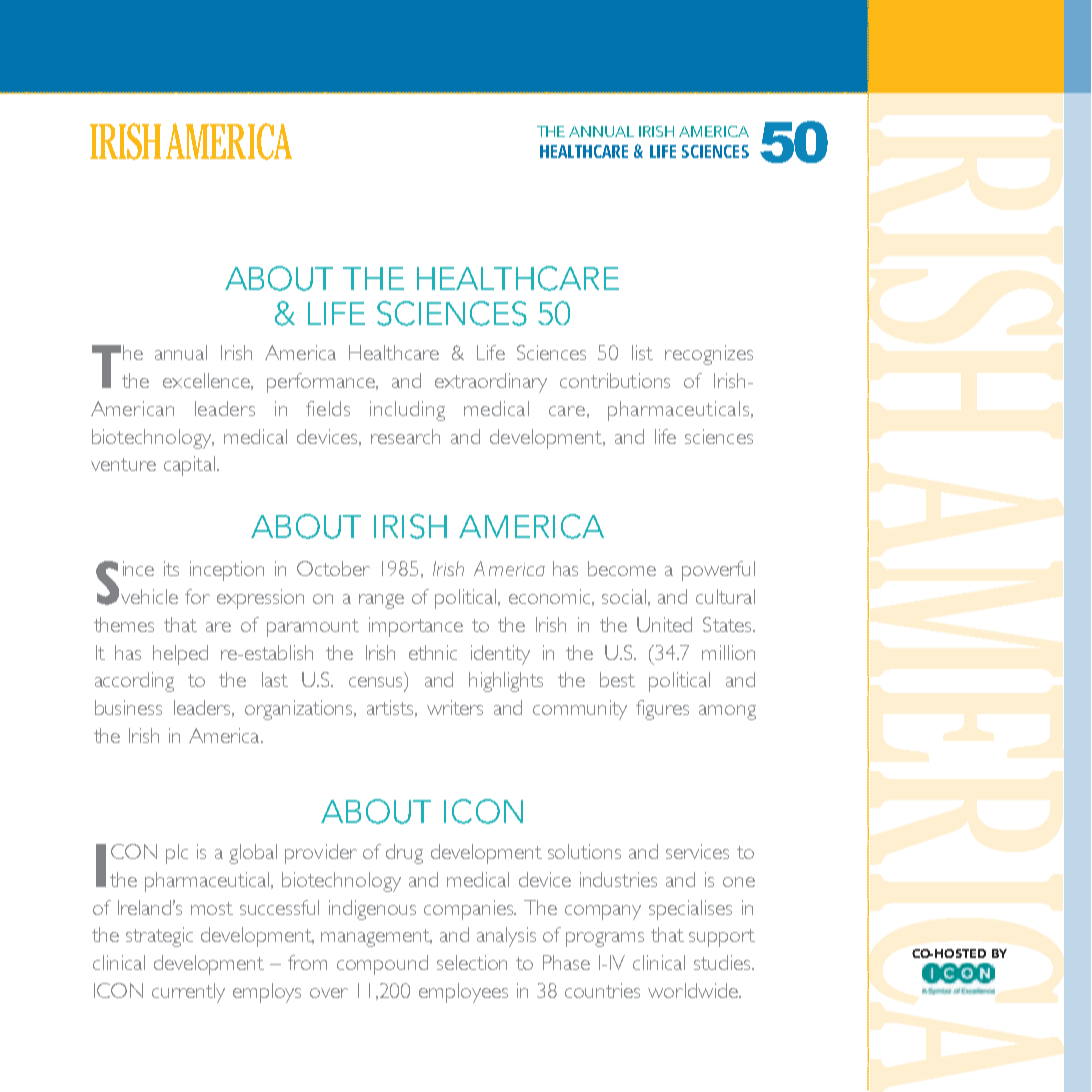  I want to click on selection, so click(472, 962).
